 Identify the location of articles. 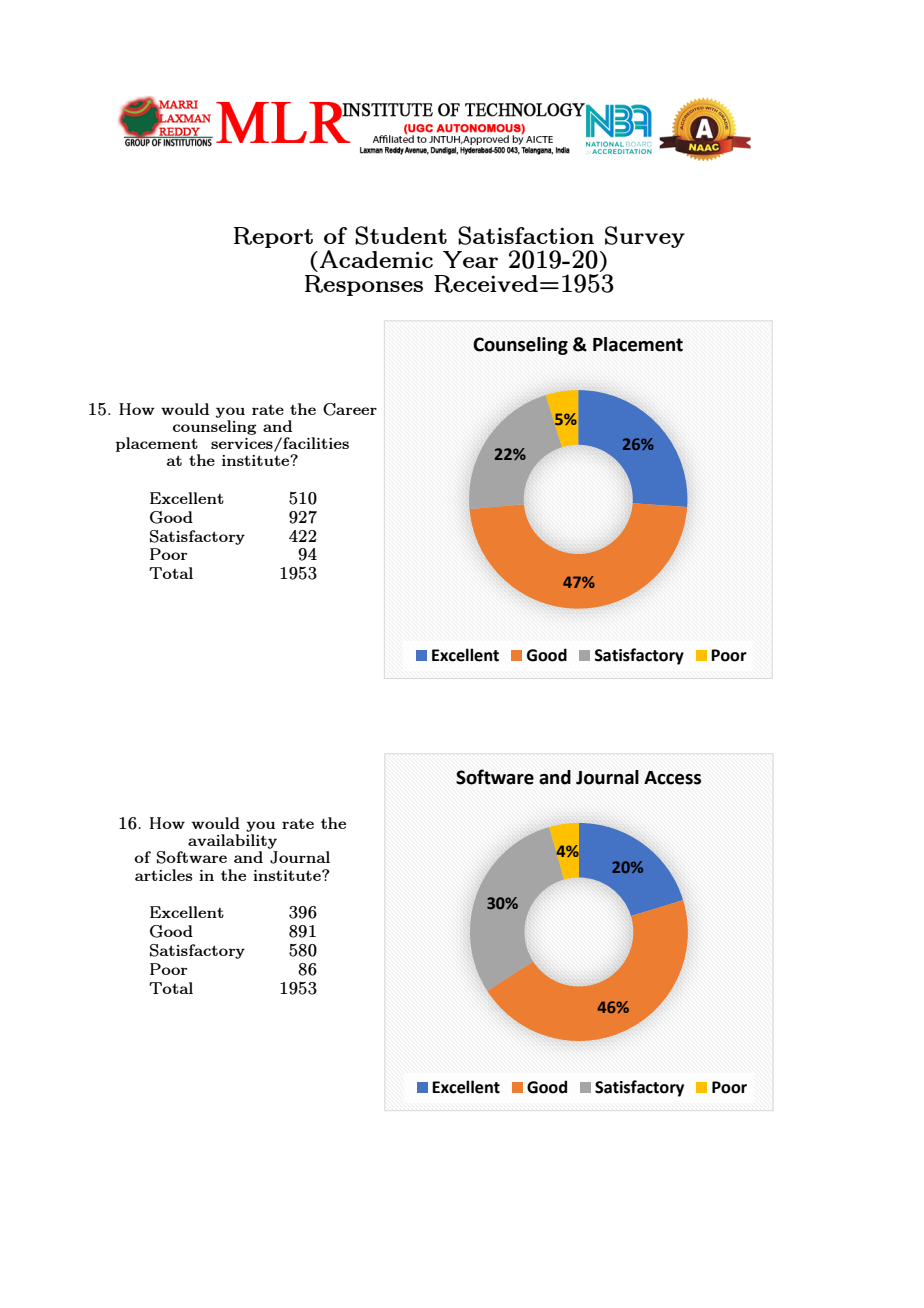
(164, 875).
